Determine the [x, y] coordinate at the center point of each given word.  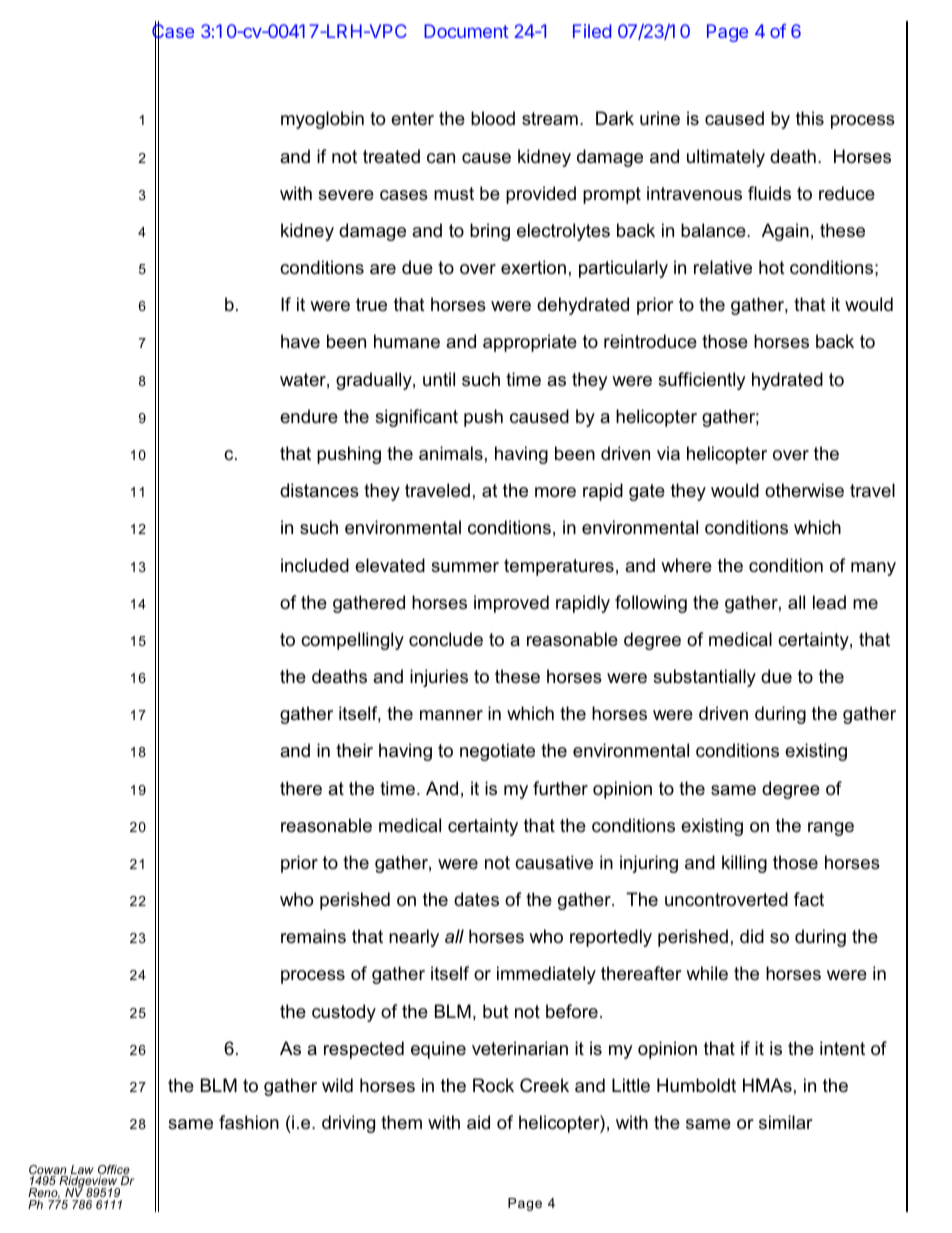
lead [829, 602]
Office [114, 1171]
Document [466, 31]
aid [478, 1122]
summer [465, 567]
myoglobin [322, 120]
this [810, 118]
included [315, 565]
